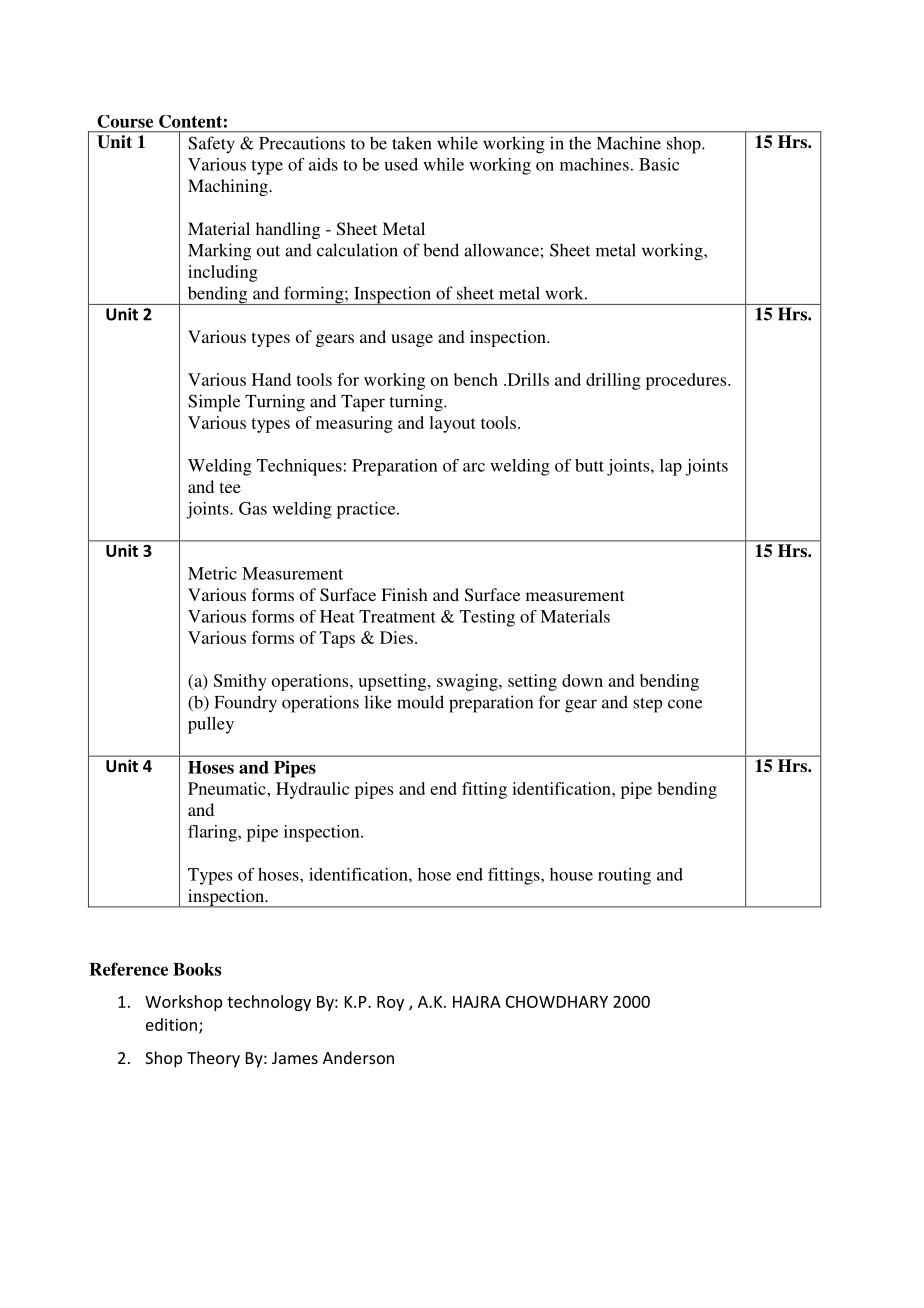  Describe the element at coordinates (412, 143) in the screenshot. I see `taken` at that location.
